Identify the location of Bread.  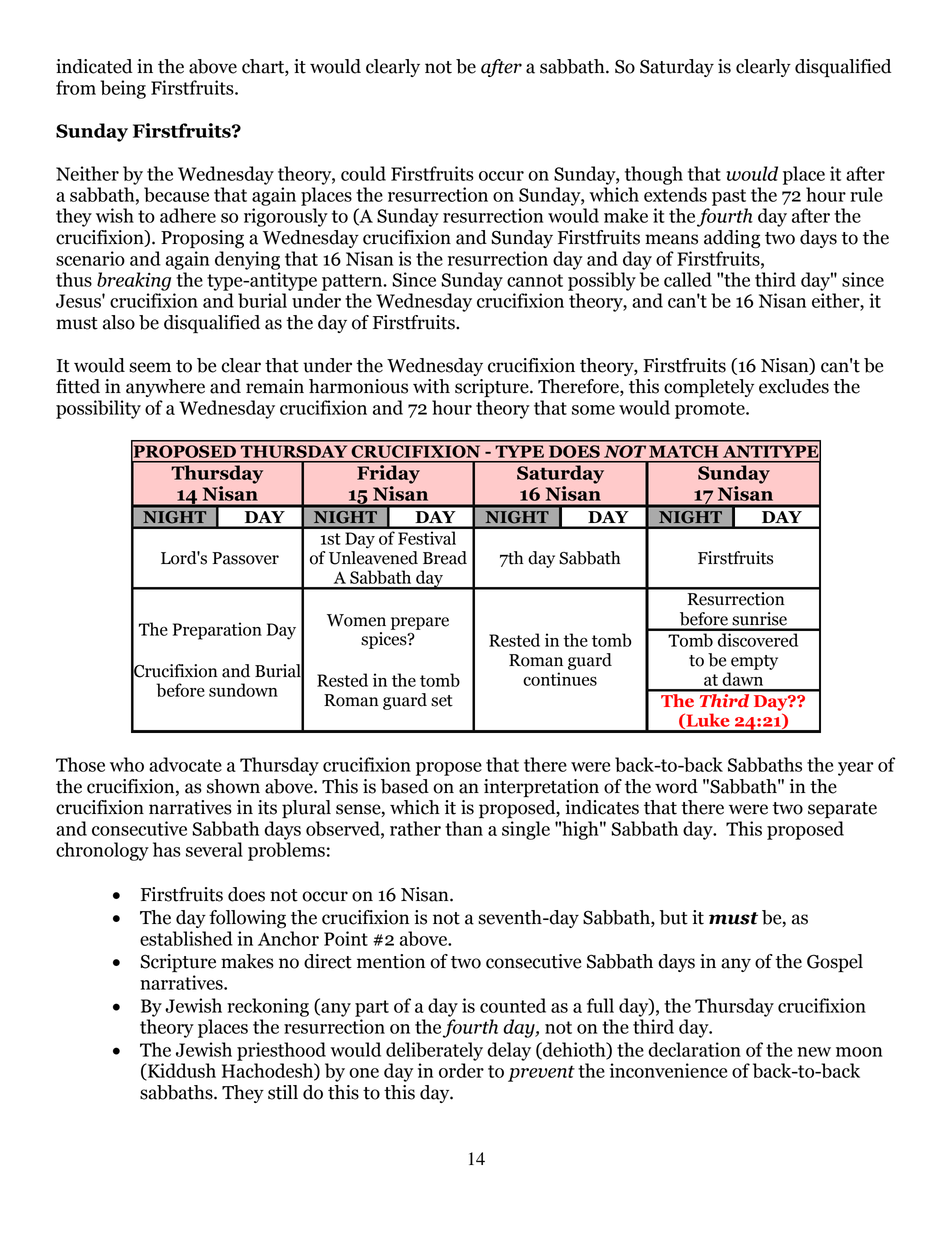
(445, 558).
